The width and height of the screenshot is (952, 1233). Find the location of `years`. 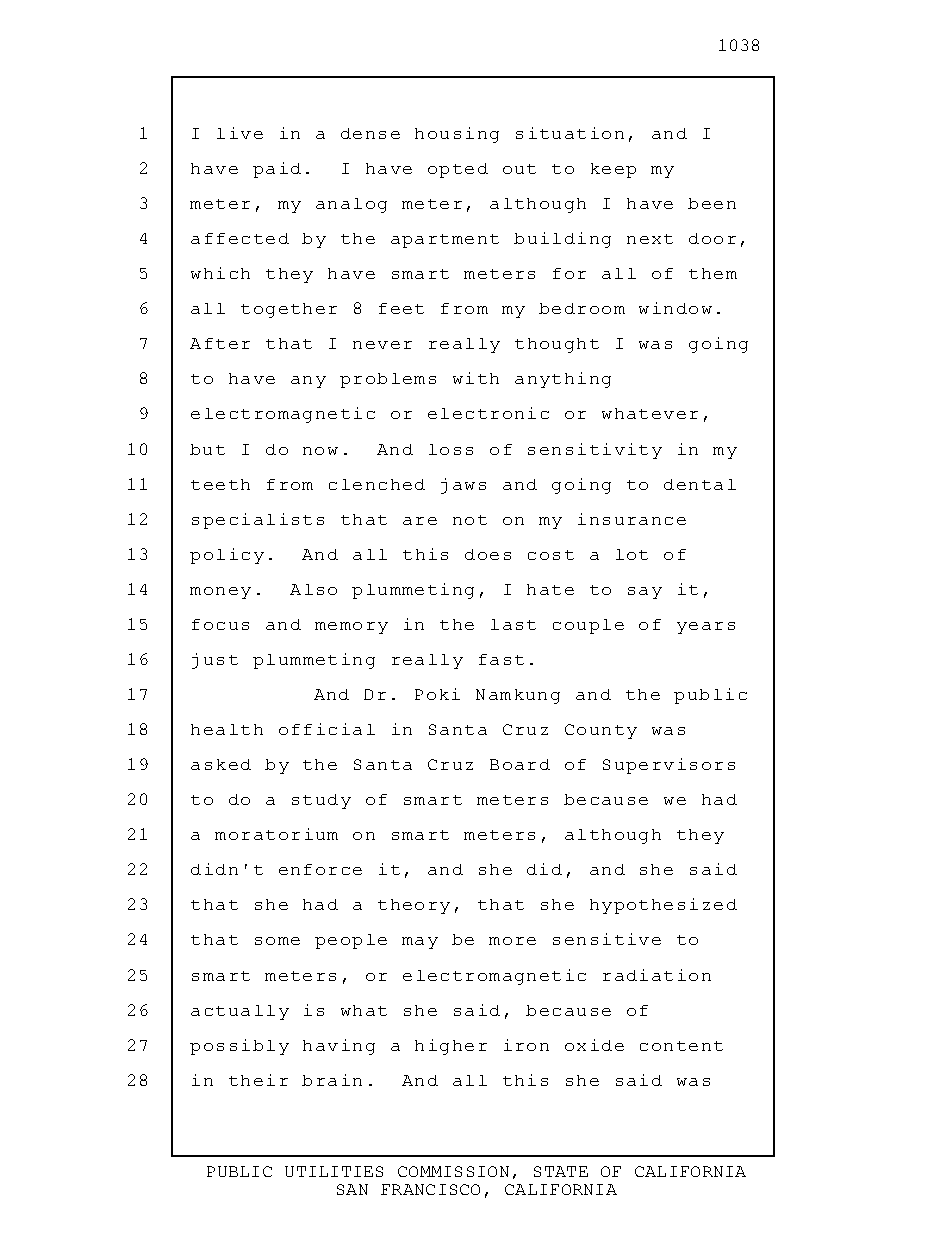

years is located at coordinates (706, 628).
